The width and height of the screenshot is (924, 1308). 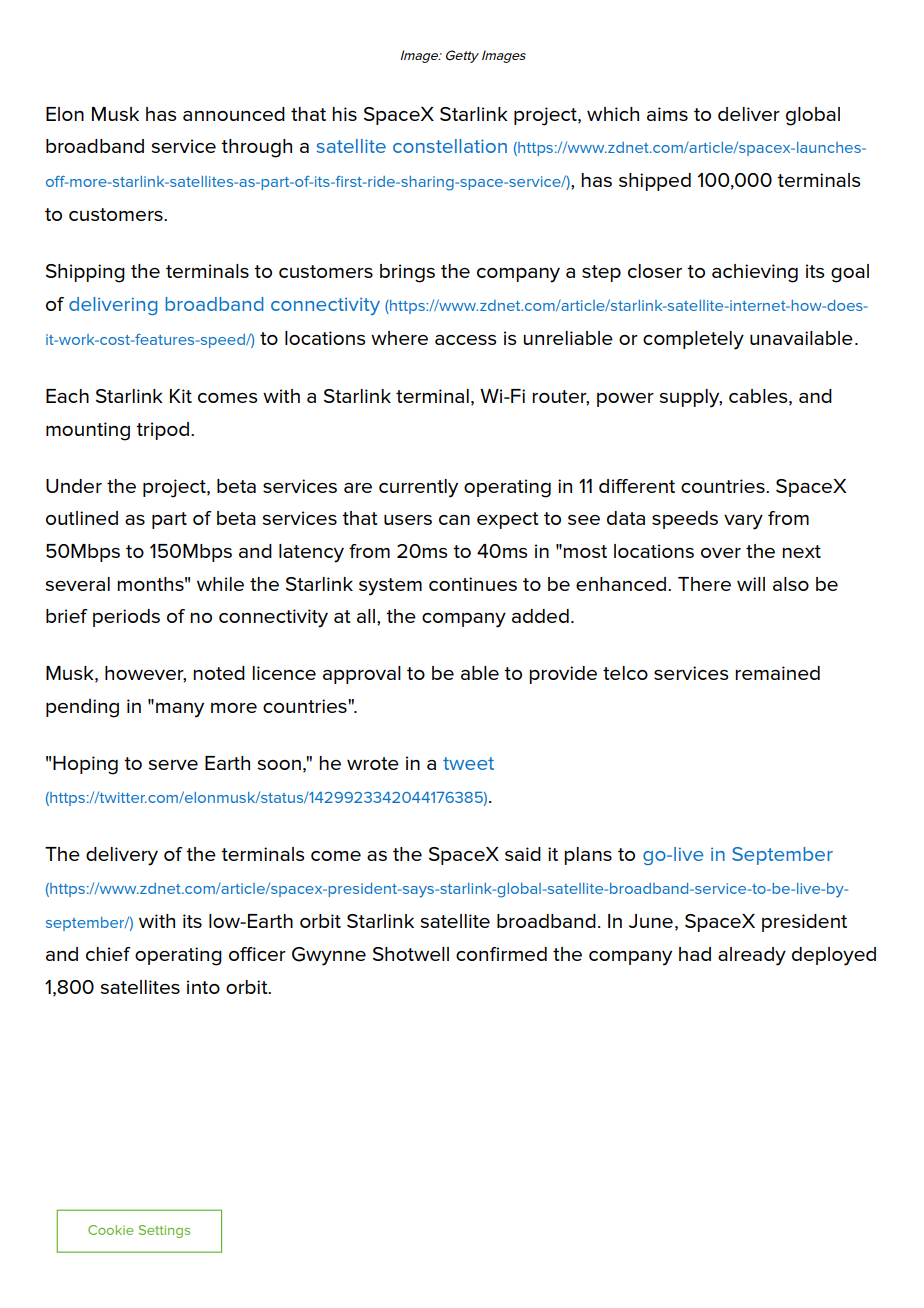 What do you see at coordinates (362, 675) in the screenshot?
I see `approval` at bounding box center [362, 675].
